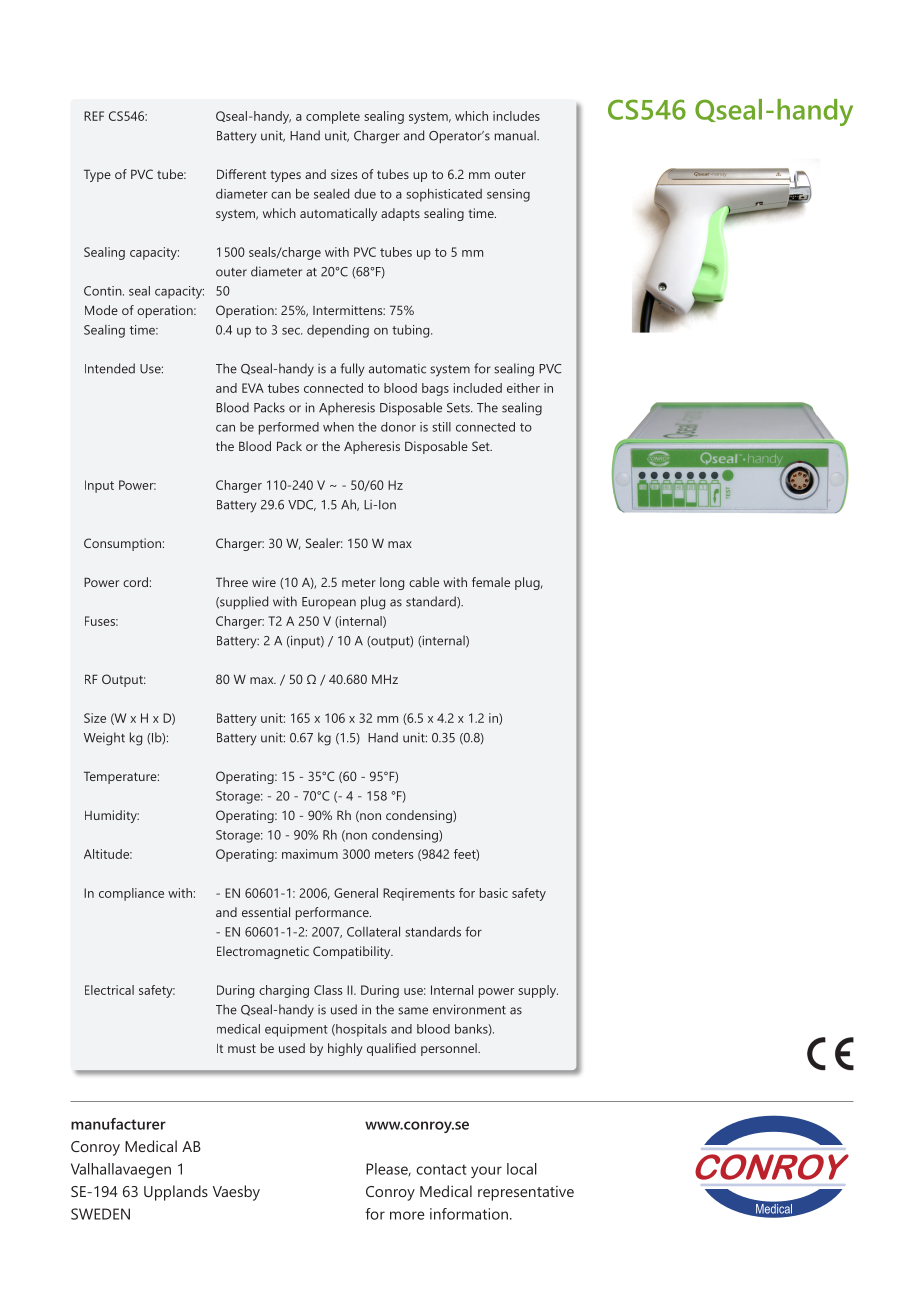 Image resolution: width=924 pixels, height=1308 pixels. Describe the element at coordinates (333, 117) in the image. I see `complete` at that location.
